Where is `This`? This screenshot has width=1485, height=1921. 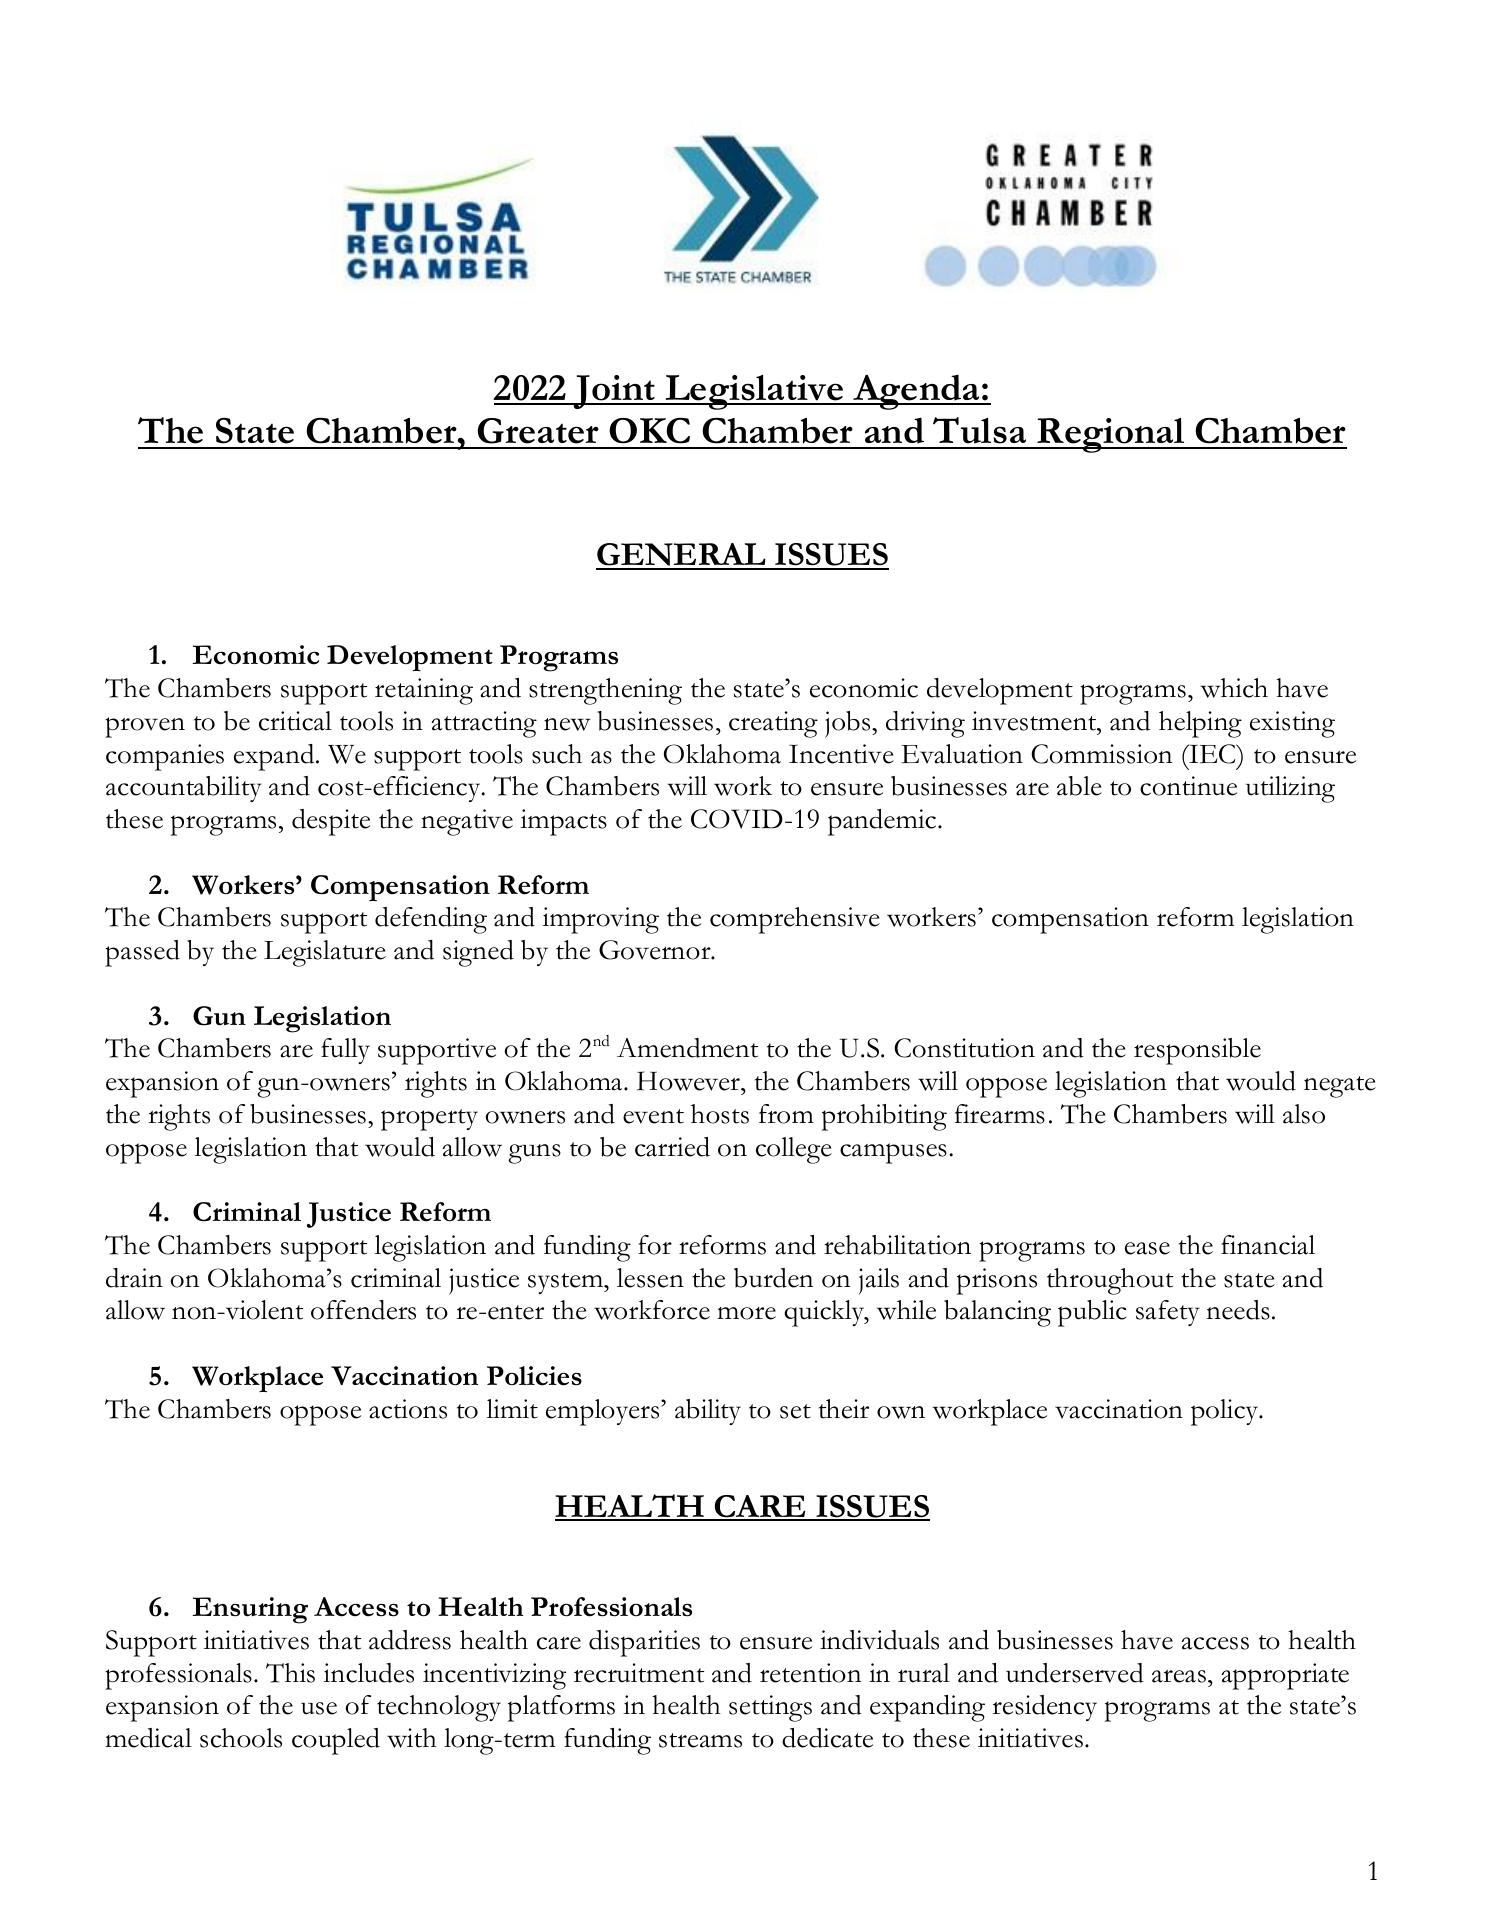 This is located at coordinates (290, 1673).
